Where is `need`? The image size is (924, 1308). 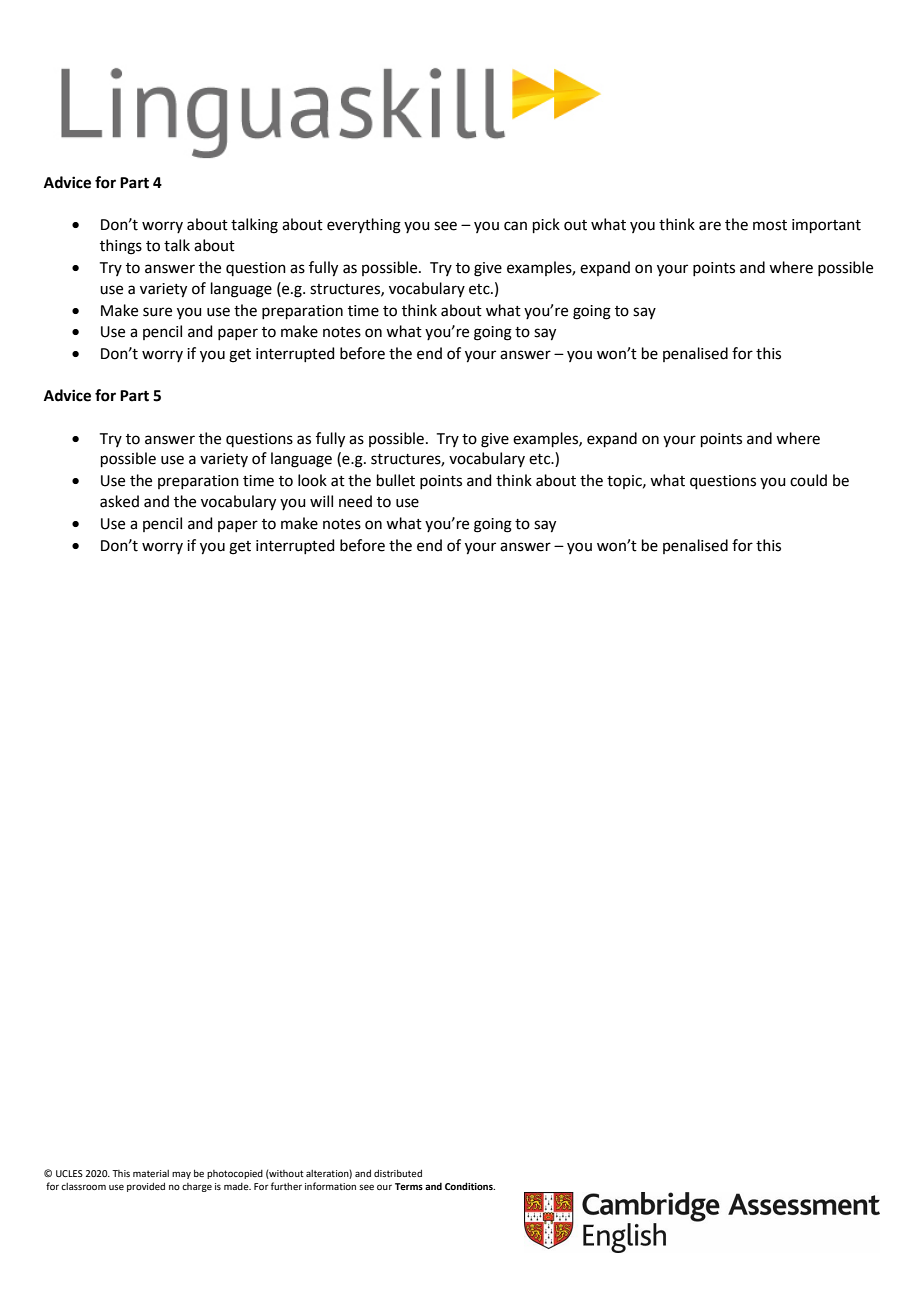
need is located at coordinates (355, 501).
